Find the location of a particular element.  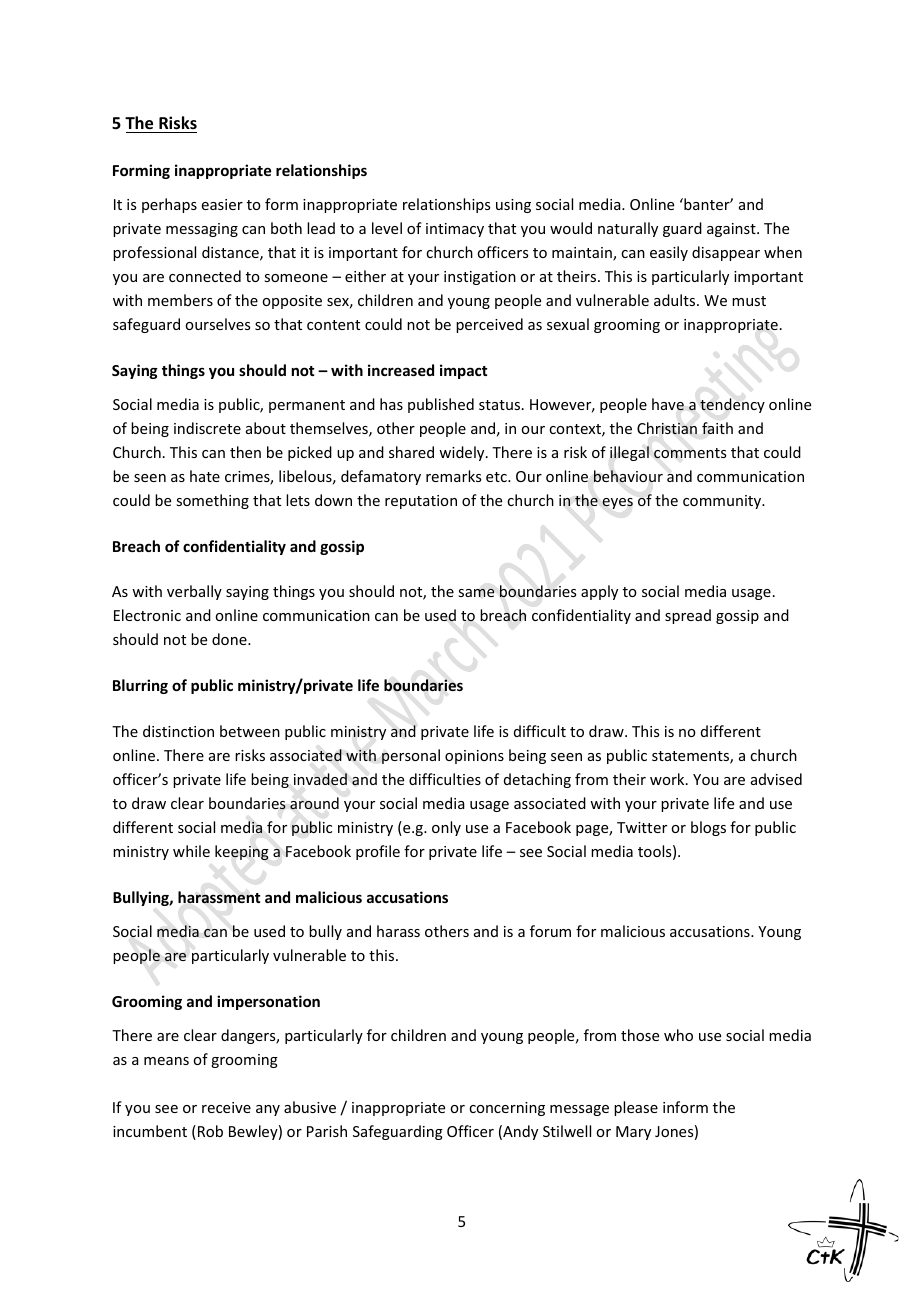

while is located at coordinates (191, 851).
